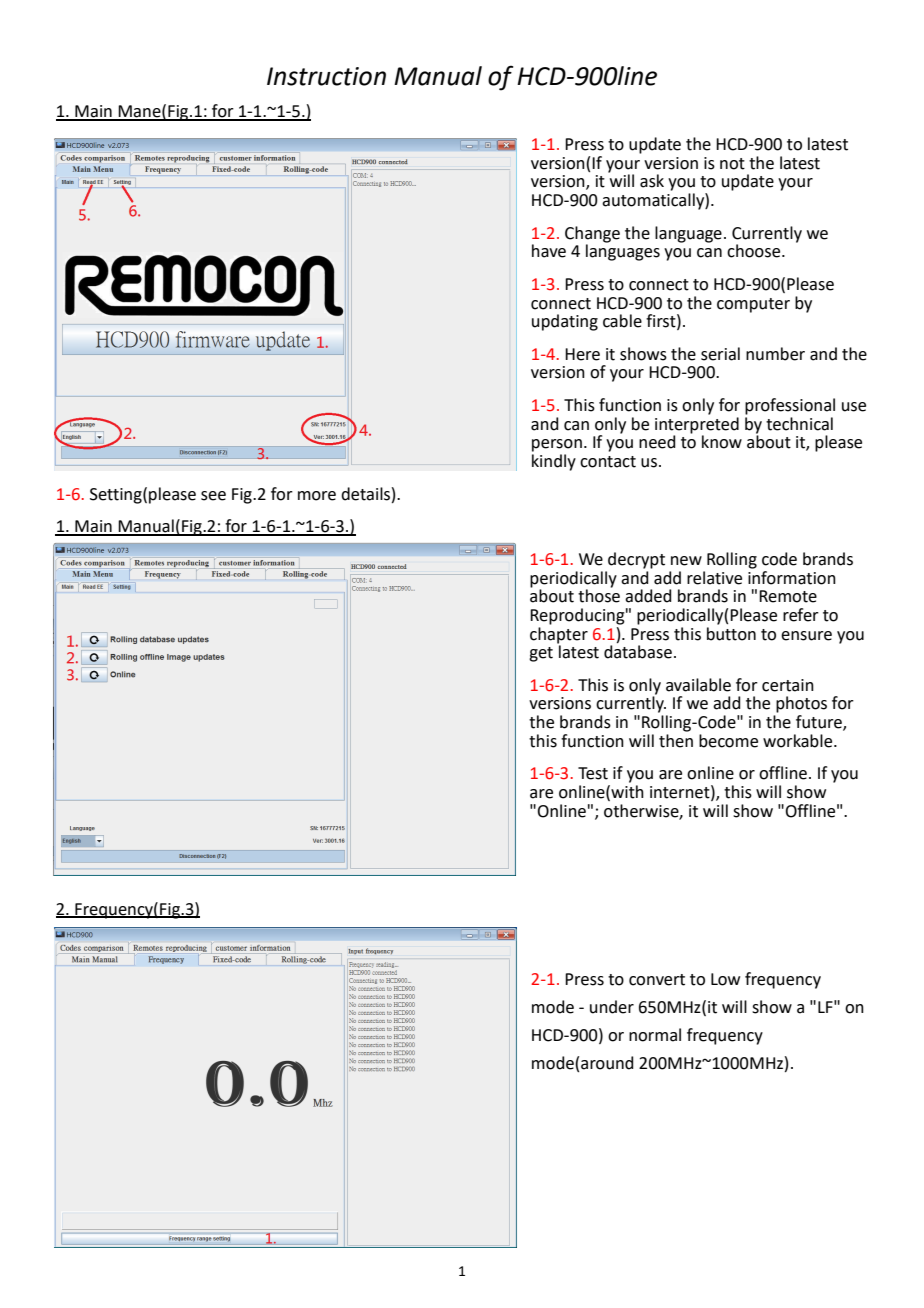 This screenshot has height=1308, width=924. I want to click on Instruction, so click(326, 76).
